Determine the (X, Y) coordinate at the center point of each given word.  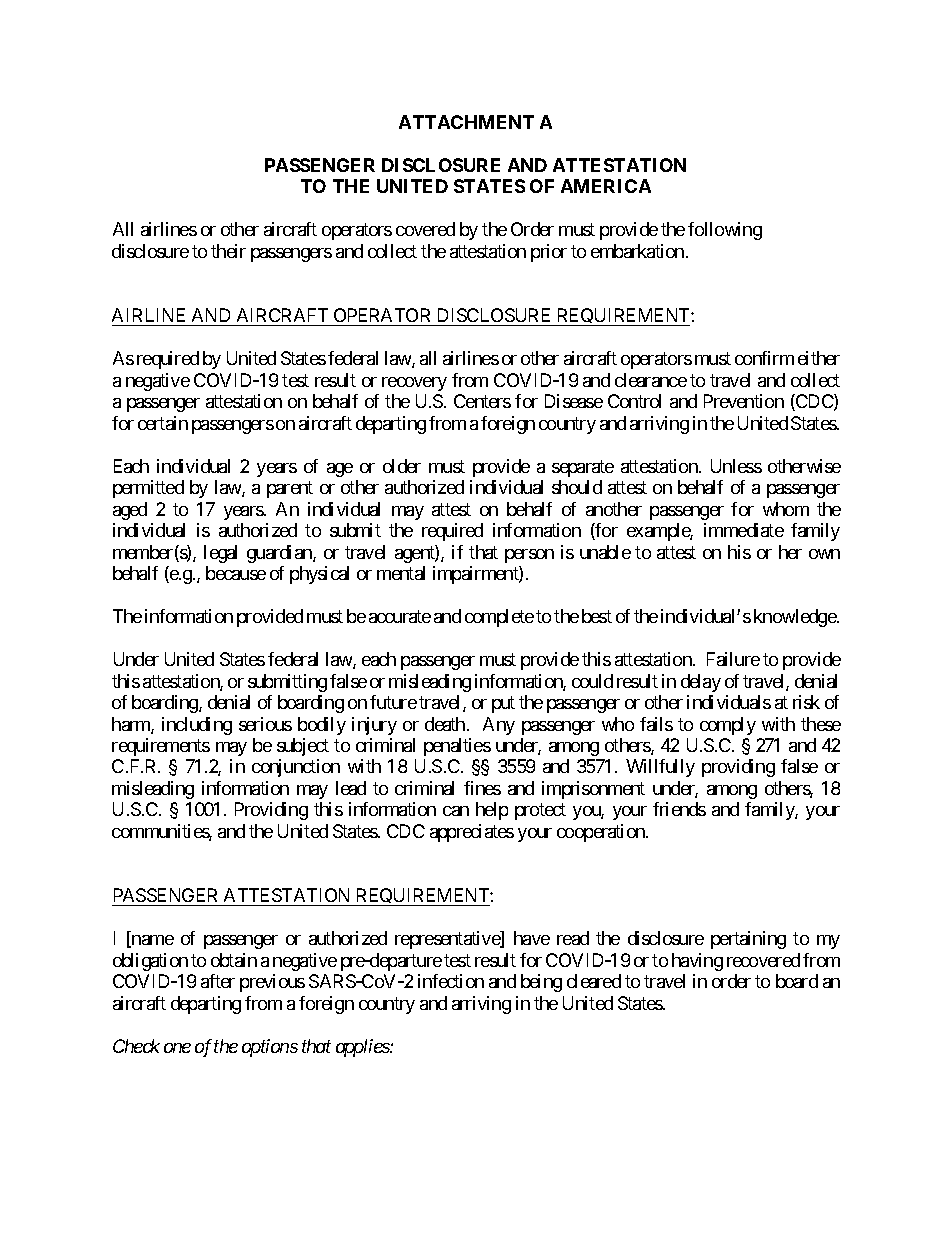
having (697, 962)
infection (451, 981)
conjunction (296, 768)
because (236, 573)
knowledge (796, 618)
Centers (482, 401)
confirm (764, 358)
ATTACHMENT (466, 122)
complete (499, 618)
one (177, 1048)
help (492, 811)
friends (679, 809)
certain (163, 423)
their (228, 251)
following (725, 231)
